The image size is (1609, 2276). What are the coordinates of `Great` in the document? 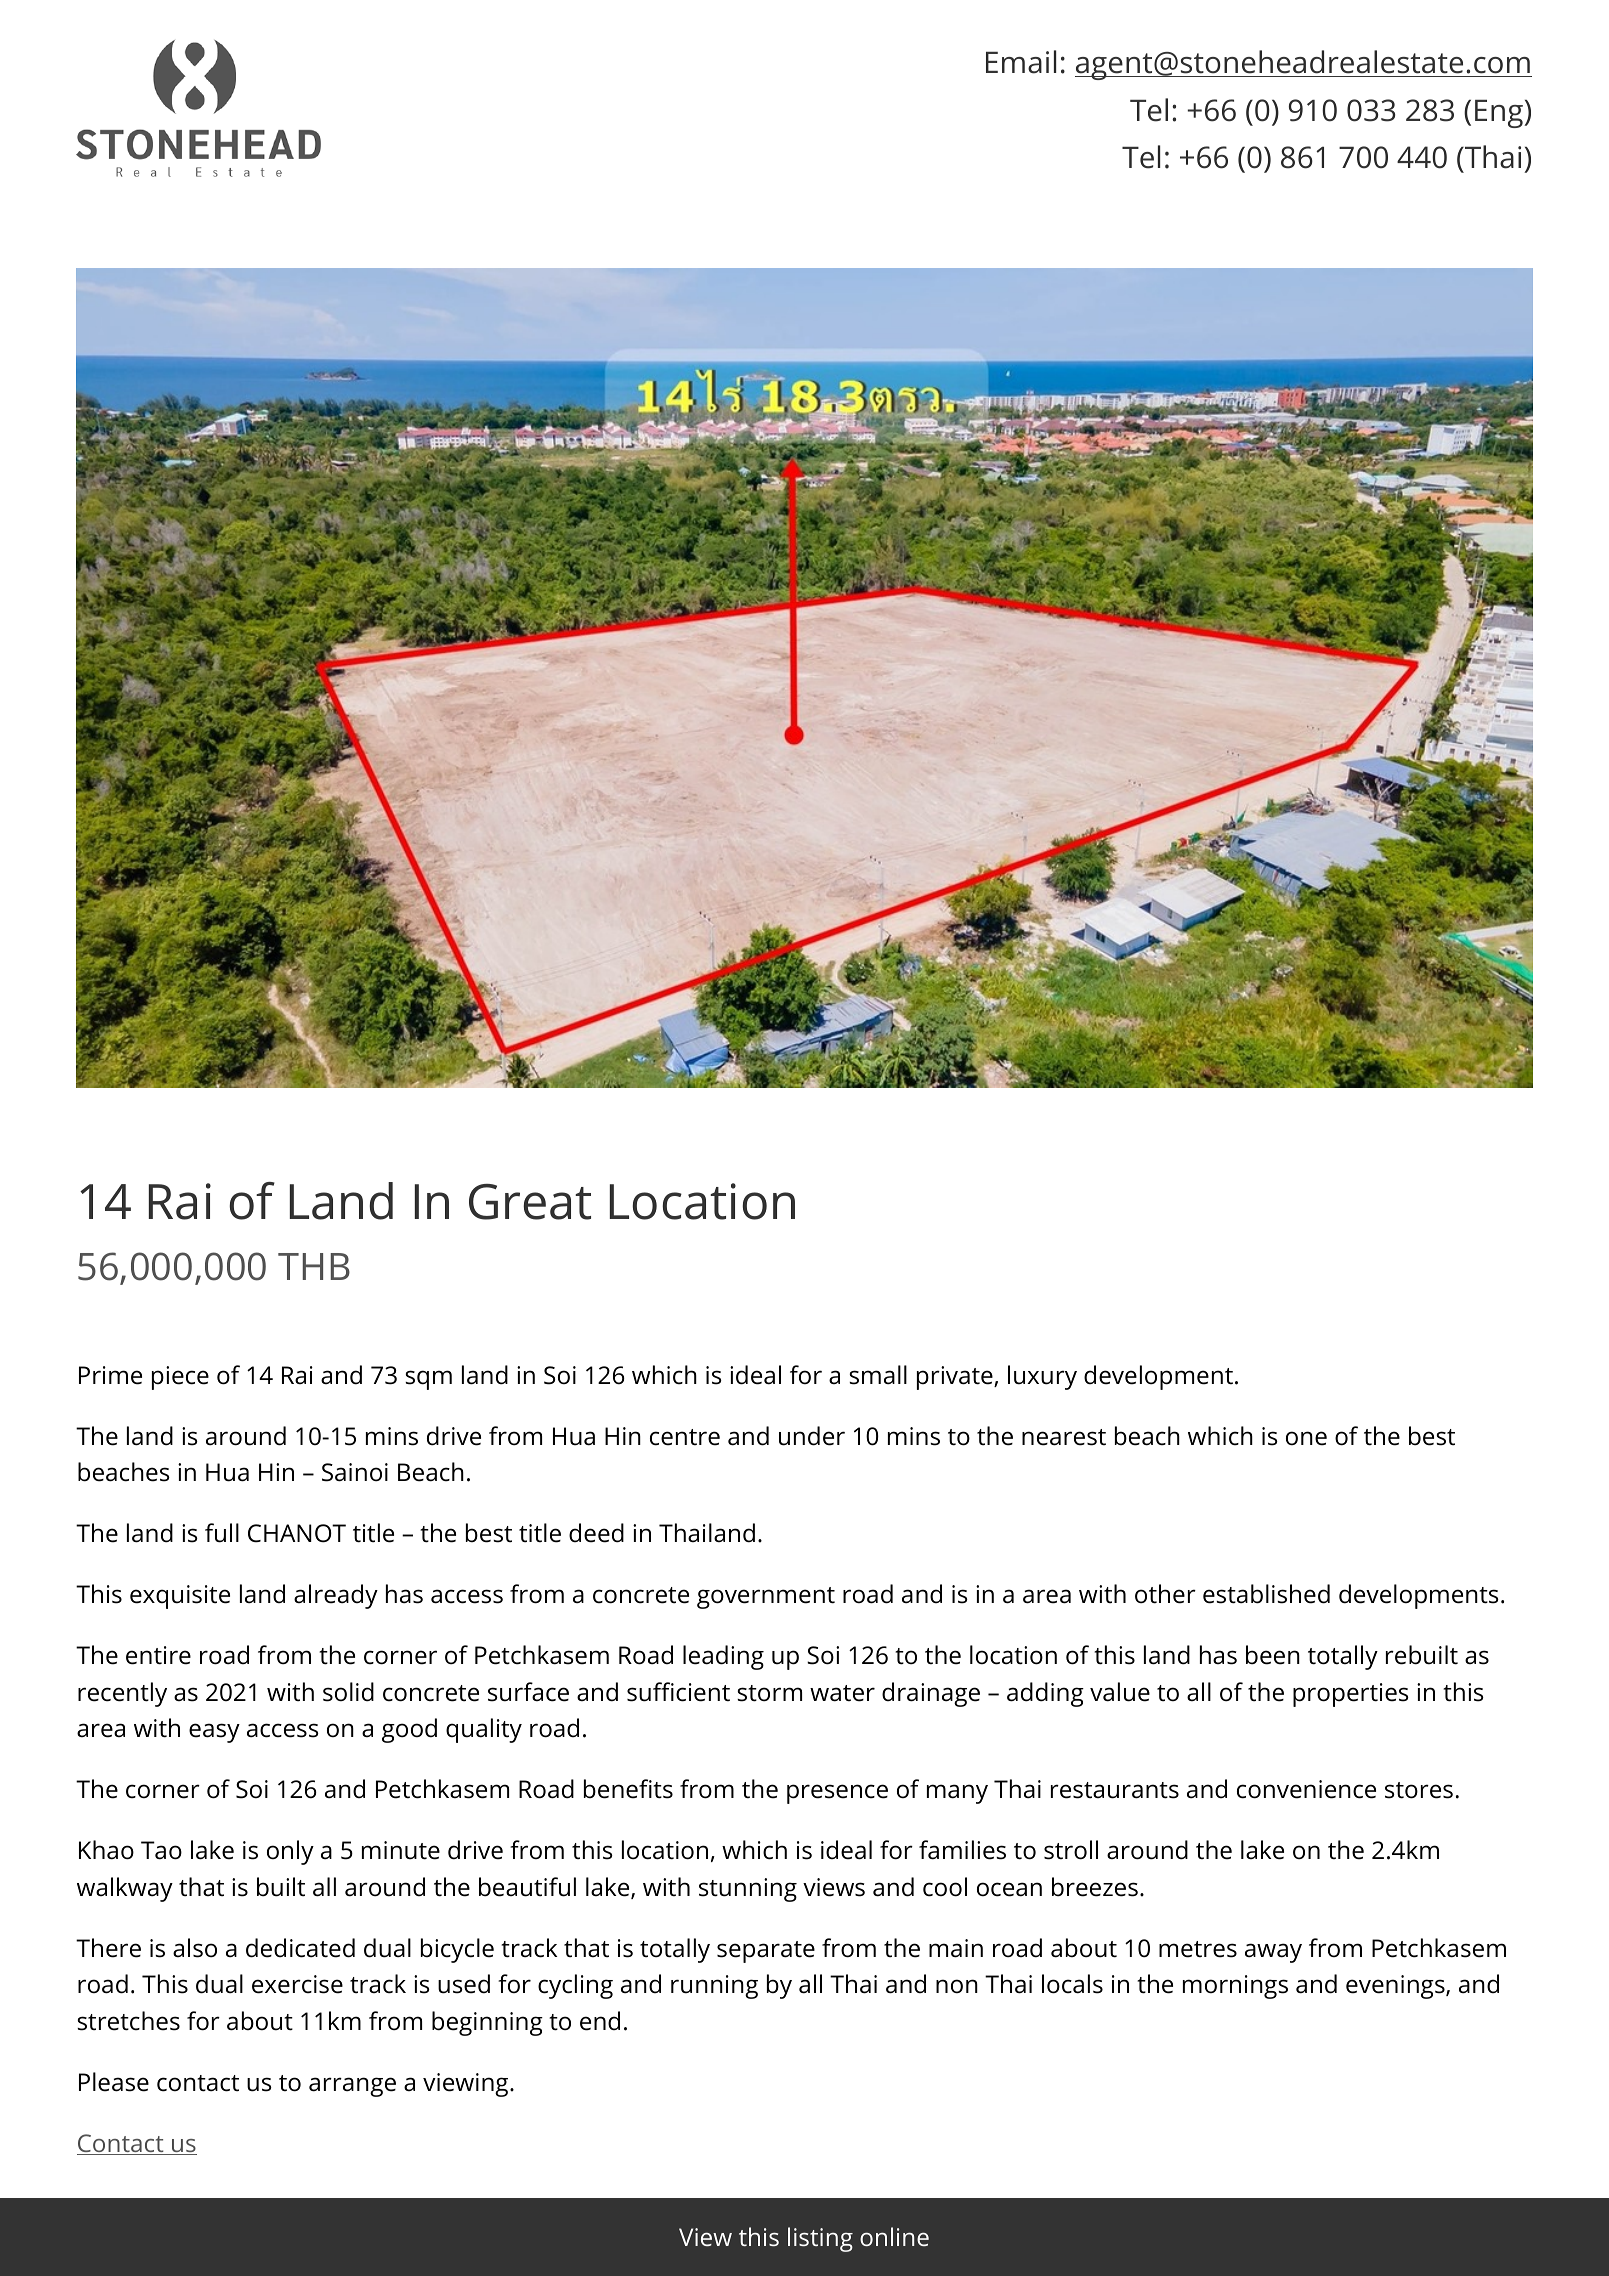 It's located at (530, 1202).
